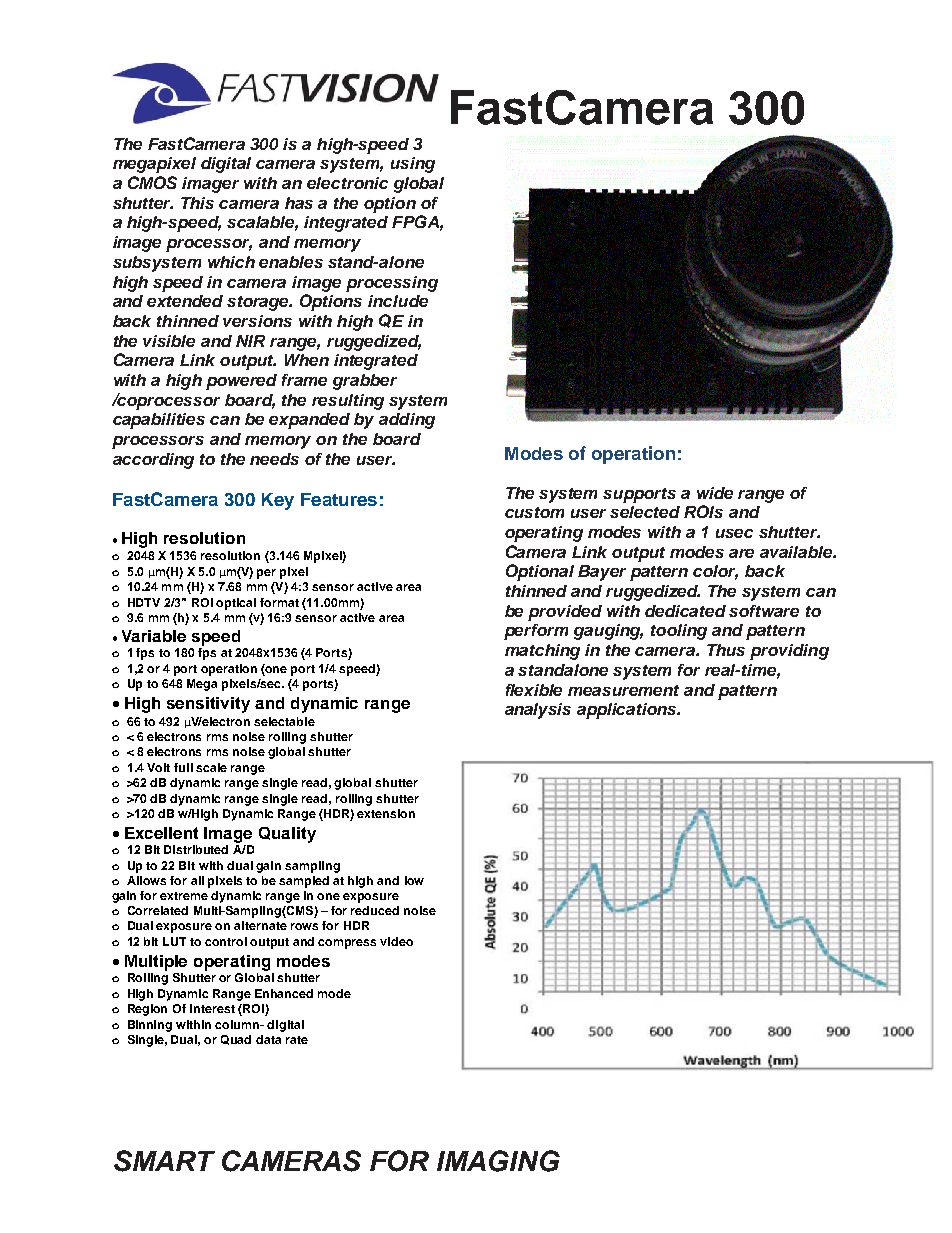 The width and height of the image is (952, 1233). What do you see at coordinates (413, 165) in the image?
I see `using` at bounding box center [413, 165].
